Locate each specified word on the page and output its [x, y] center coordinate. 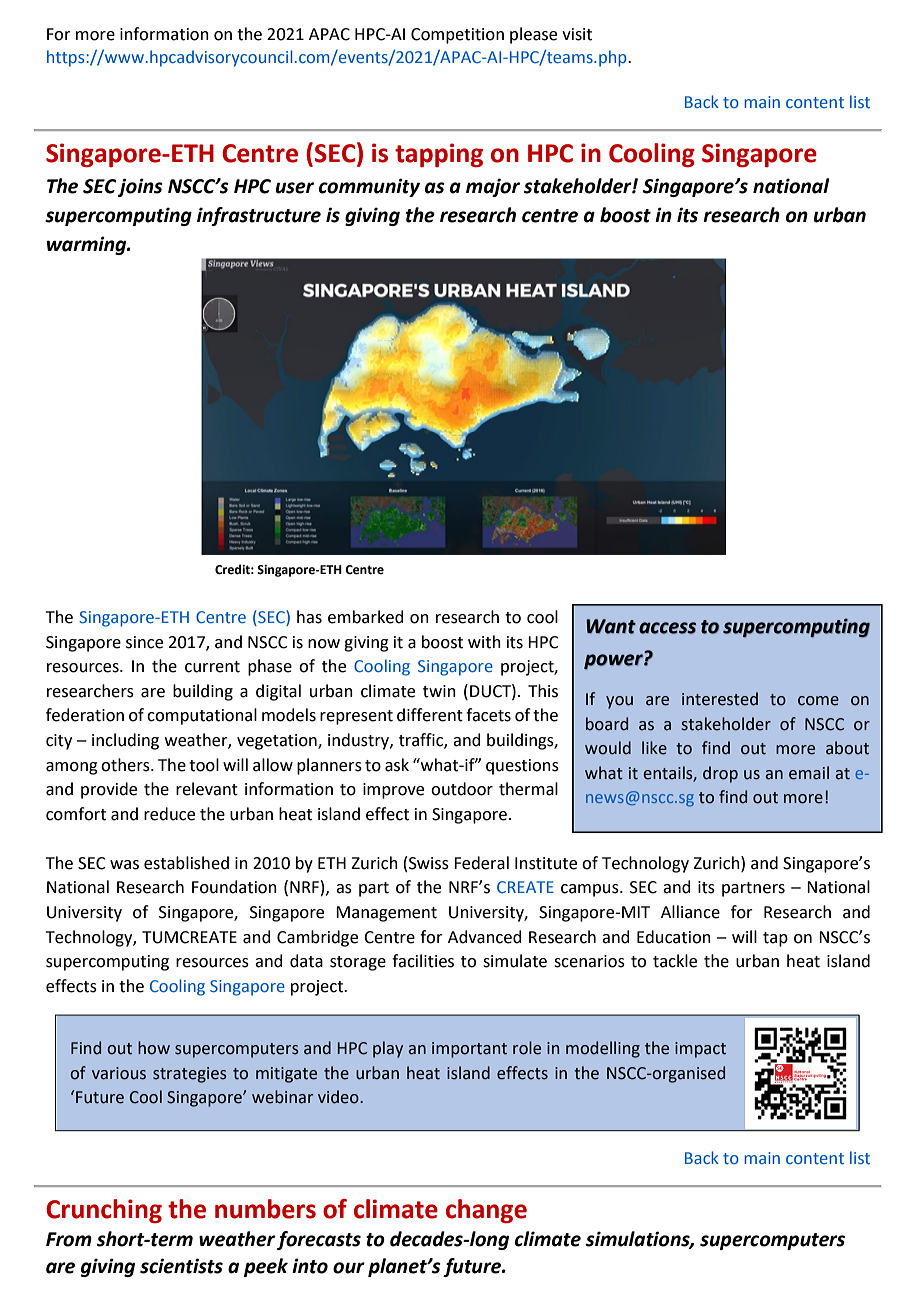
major [493, 187]
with [484, 642]
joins [140, 187]
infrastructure [259, 216]
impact [700, 1050]
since [144, 642]
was [124, 865]
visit [577, 34]
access [667, 628]
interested [720, 699]
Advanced [485, 937]
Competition [457, 36]
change [486, 1211]
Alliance [690, 912]
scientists [181, 1266]
